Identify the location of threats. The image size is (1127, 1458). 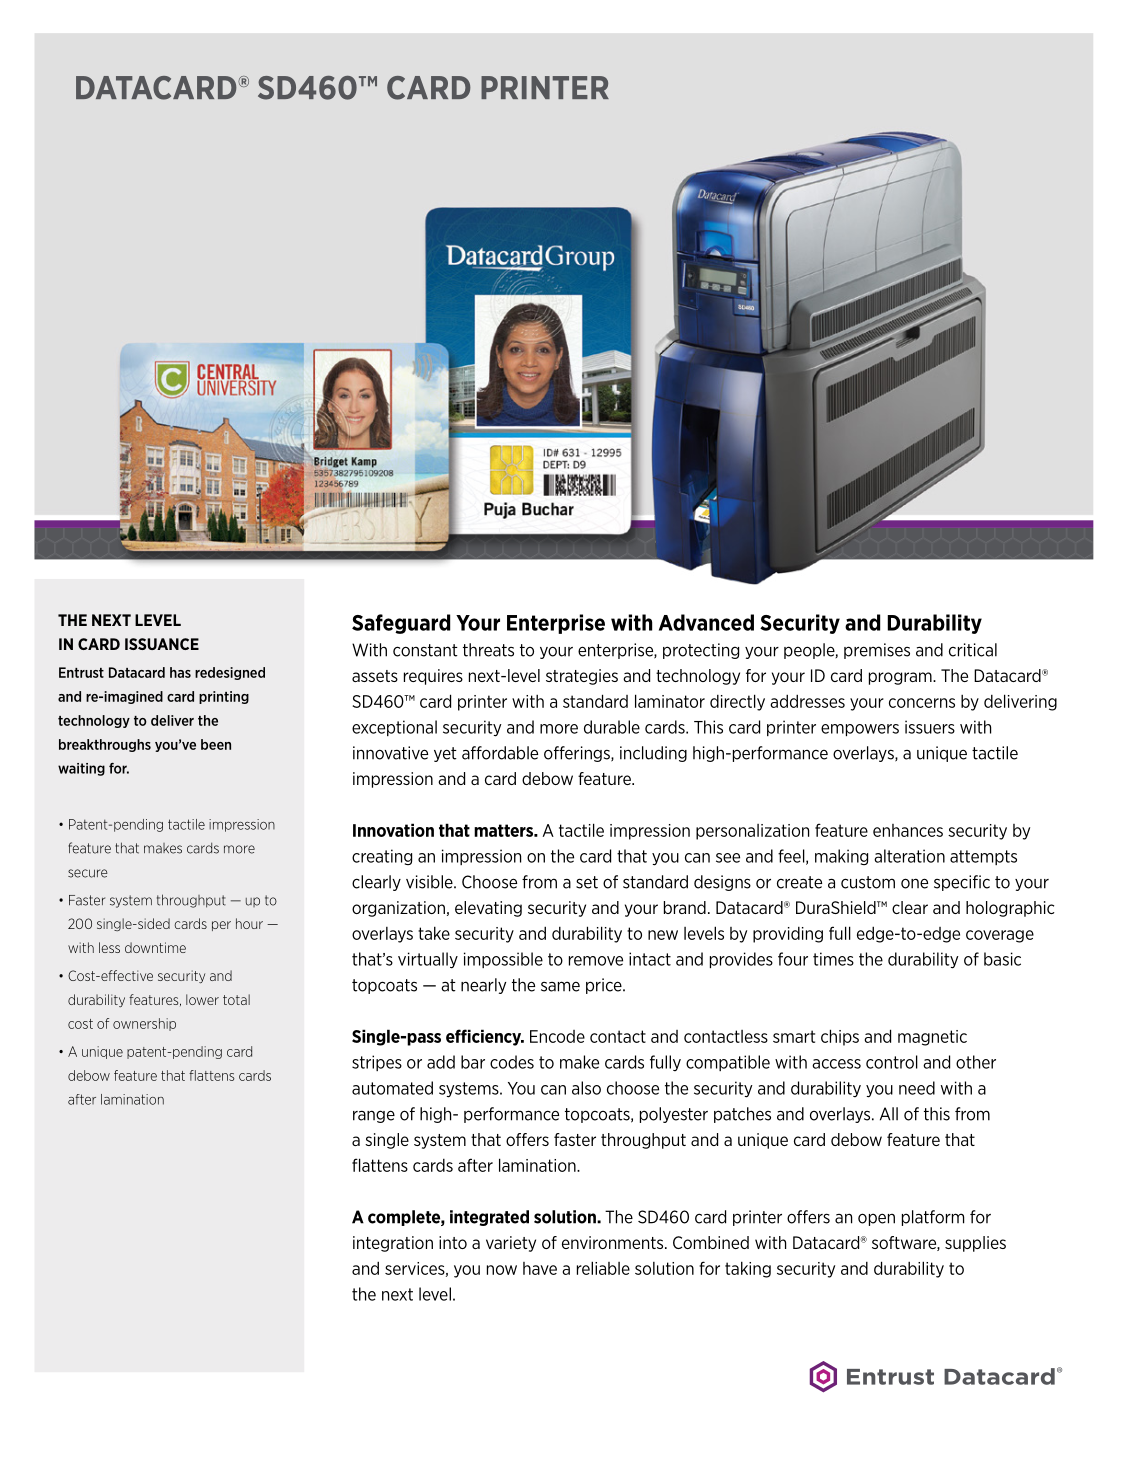
(488, 650).
